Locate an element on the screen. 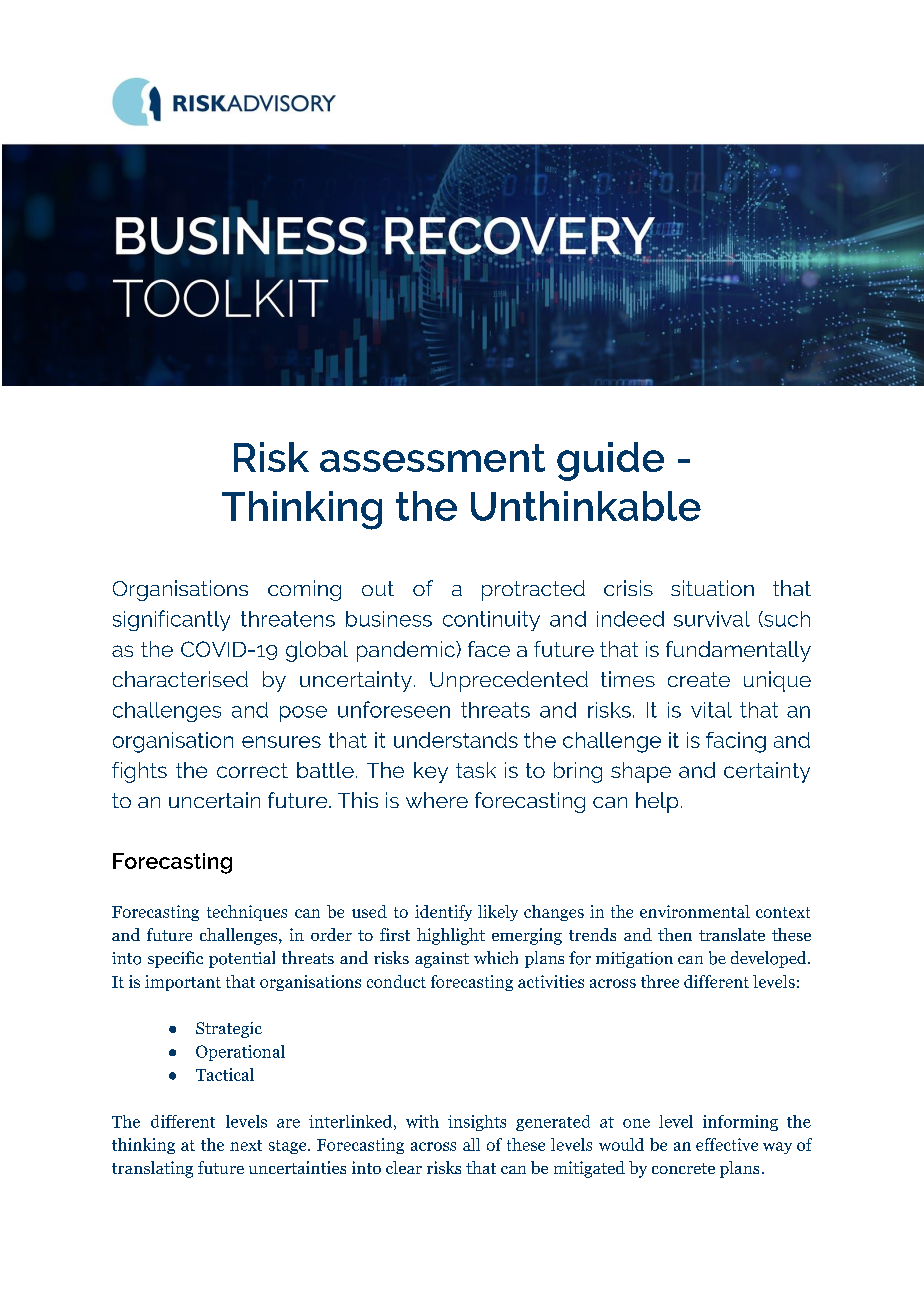 The image size is (924, 1308). insights is located at coordinates (477, 1123).
